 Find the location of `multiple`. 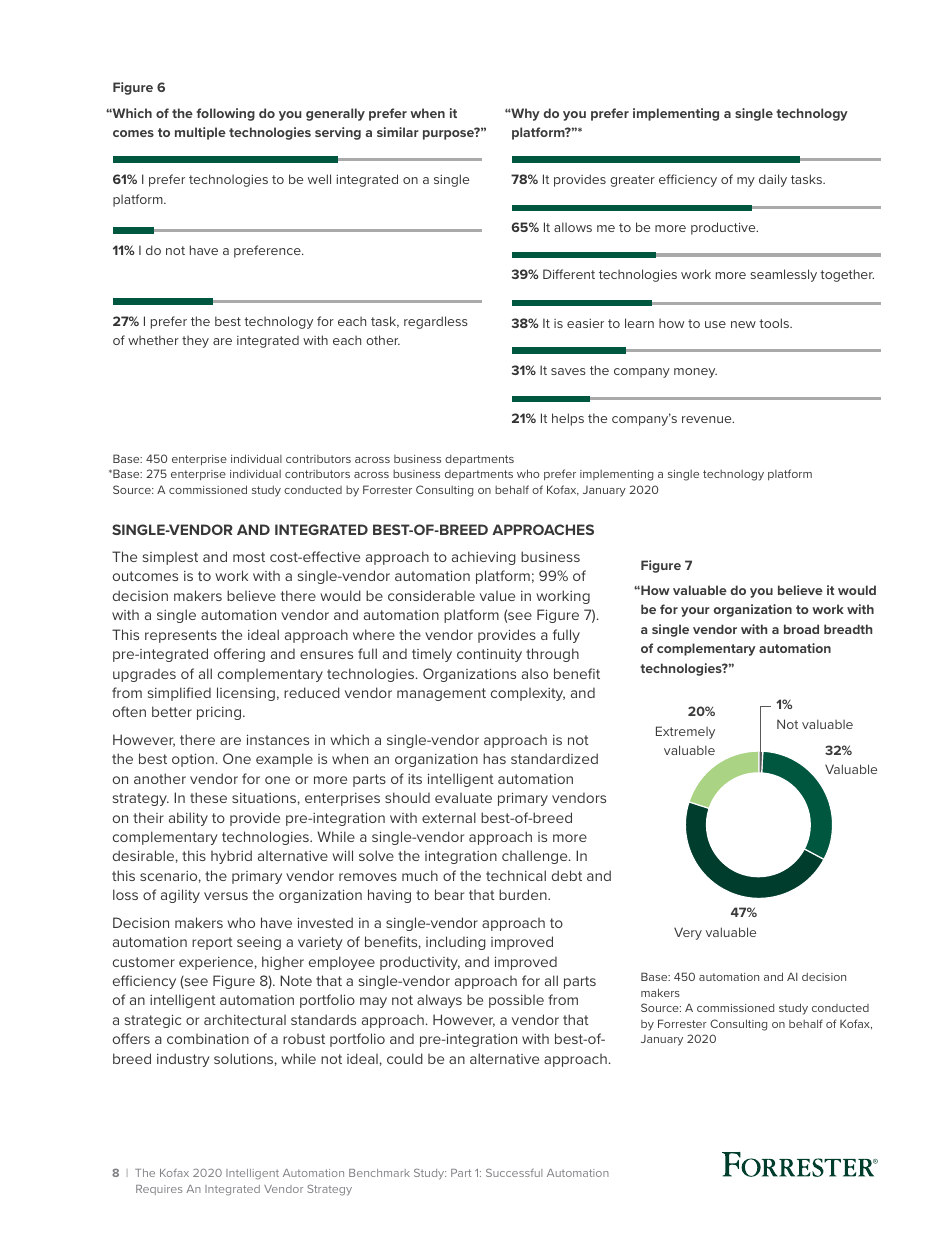

multiple is located at coordinates (200, 133).
